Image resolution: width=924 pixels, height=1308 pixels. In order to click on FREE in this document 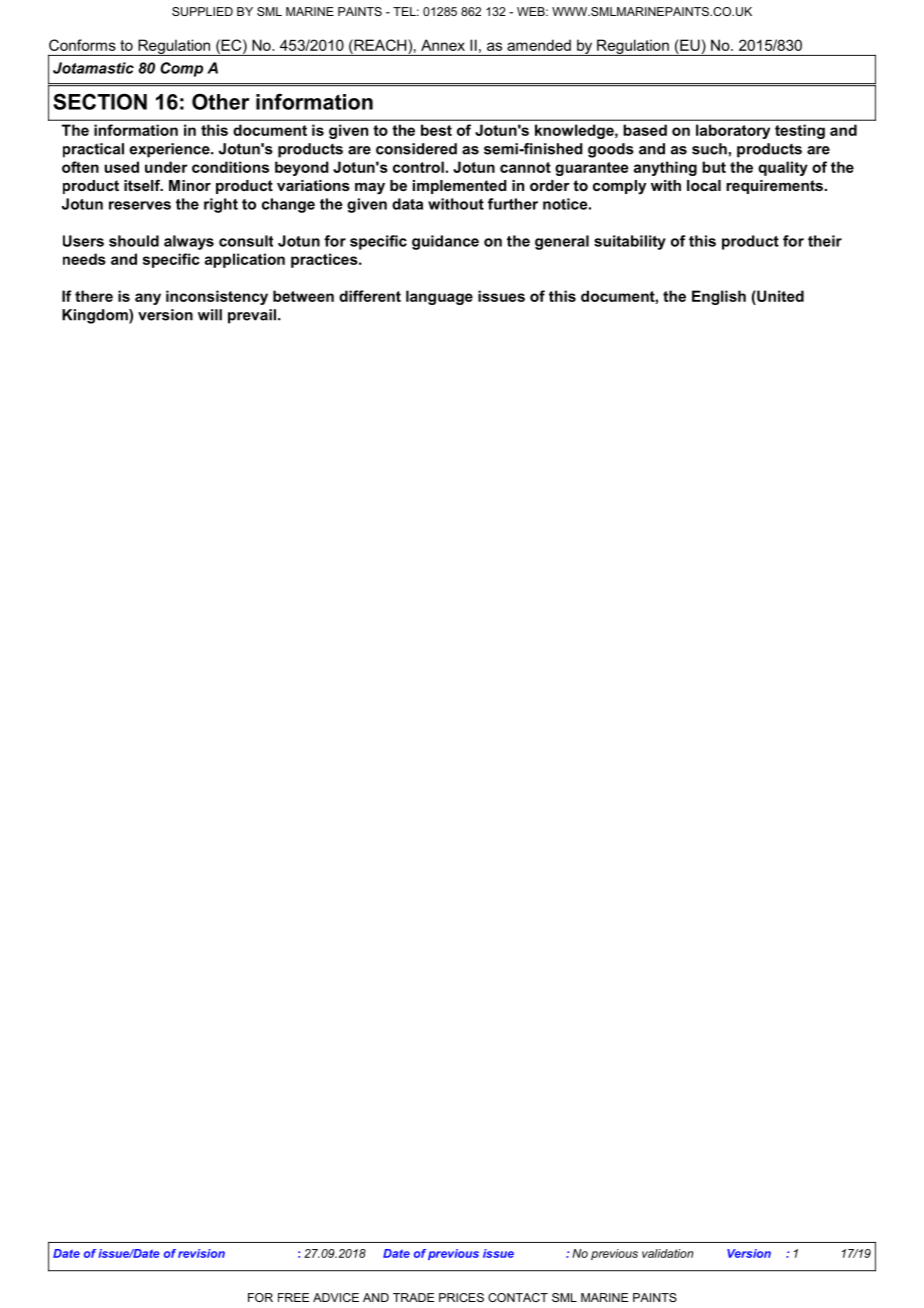, I will do `click(293, 1297)`.
